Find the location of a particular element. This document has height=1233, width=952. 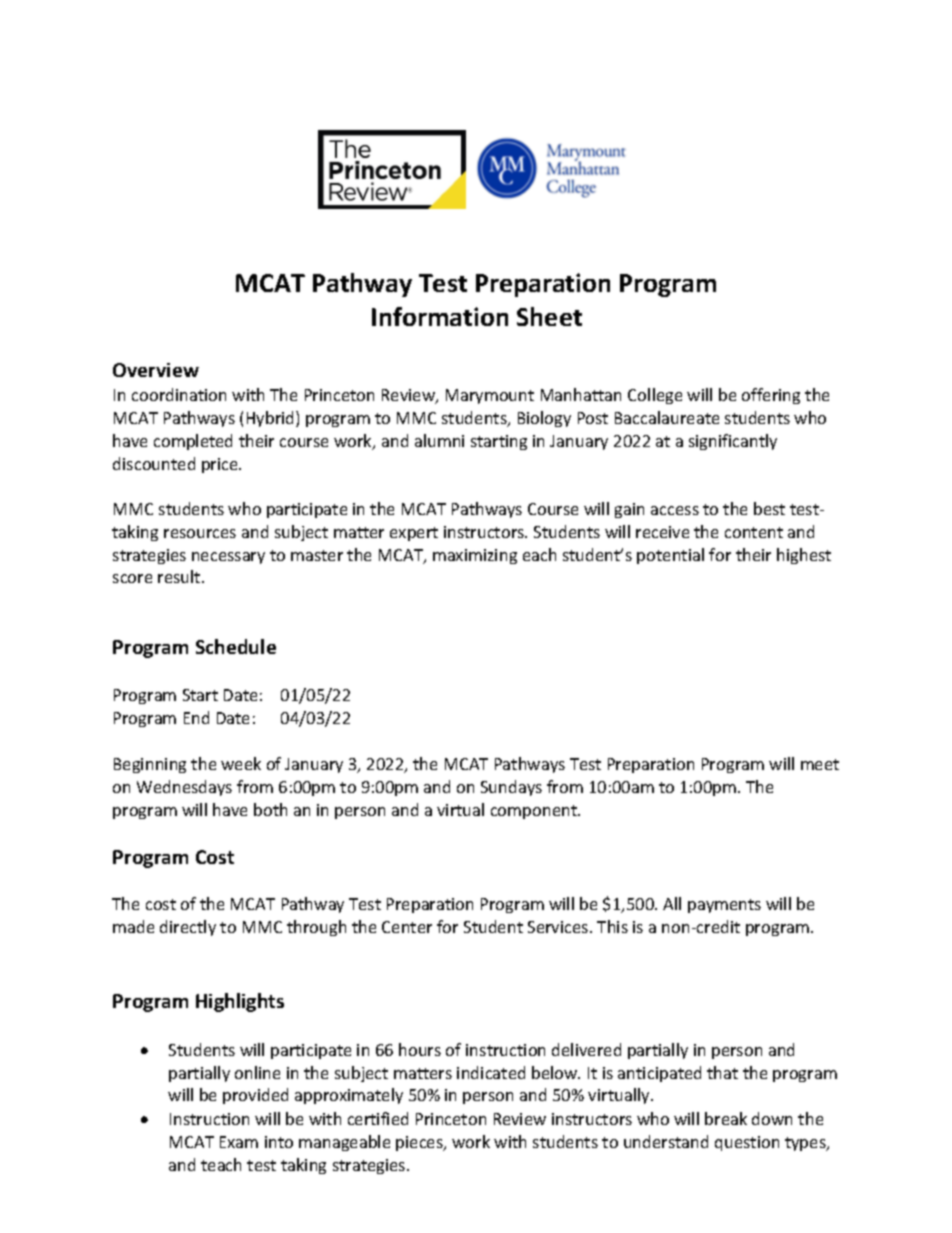

Information is located at coordinates (440, 316).
